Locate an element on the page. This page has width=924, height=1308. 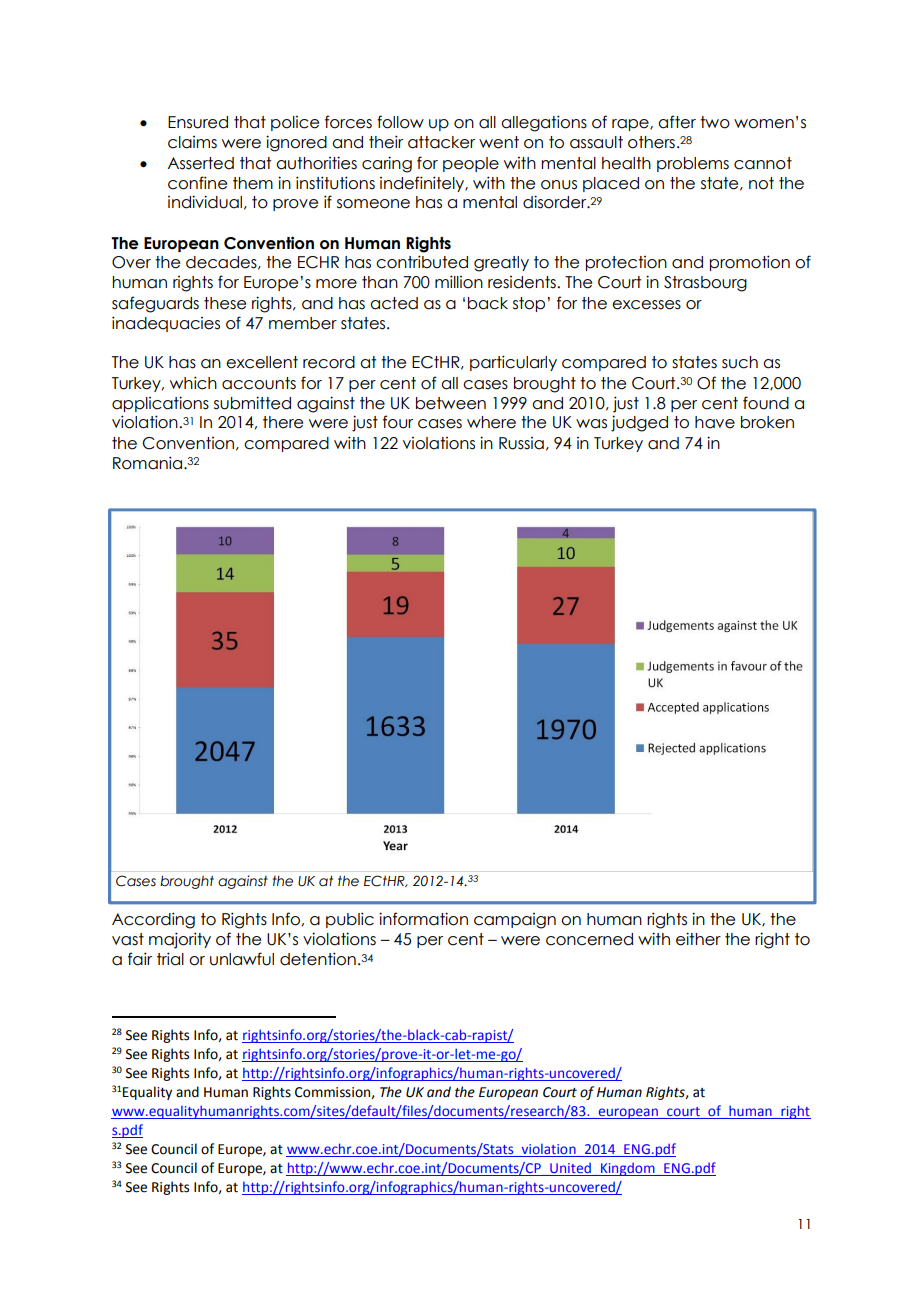
there is located at coordinates (283, 422).
